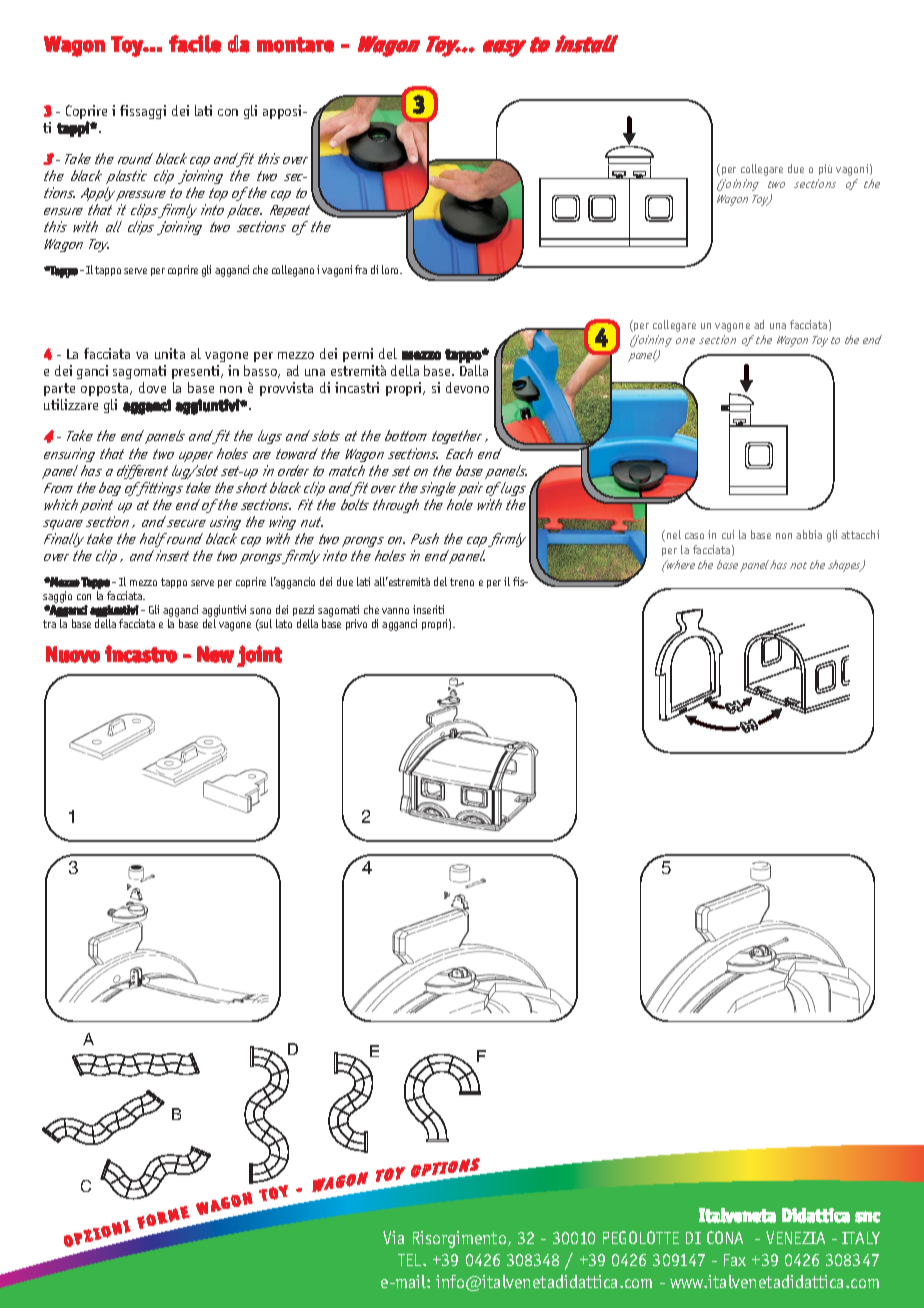 The width and height of the document is (924, 1308). What do you see at coordinates (392, 269) in the document?
I see `loro` at bounding box center [392, 269].
